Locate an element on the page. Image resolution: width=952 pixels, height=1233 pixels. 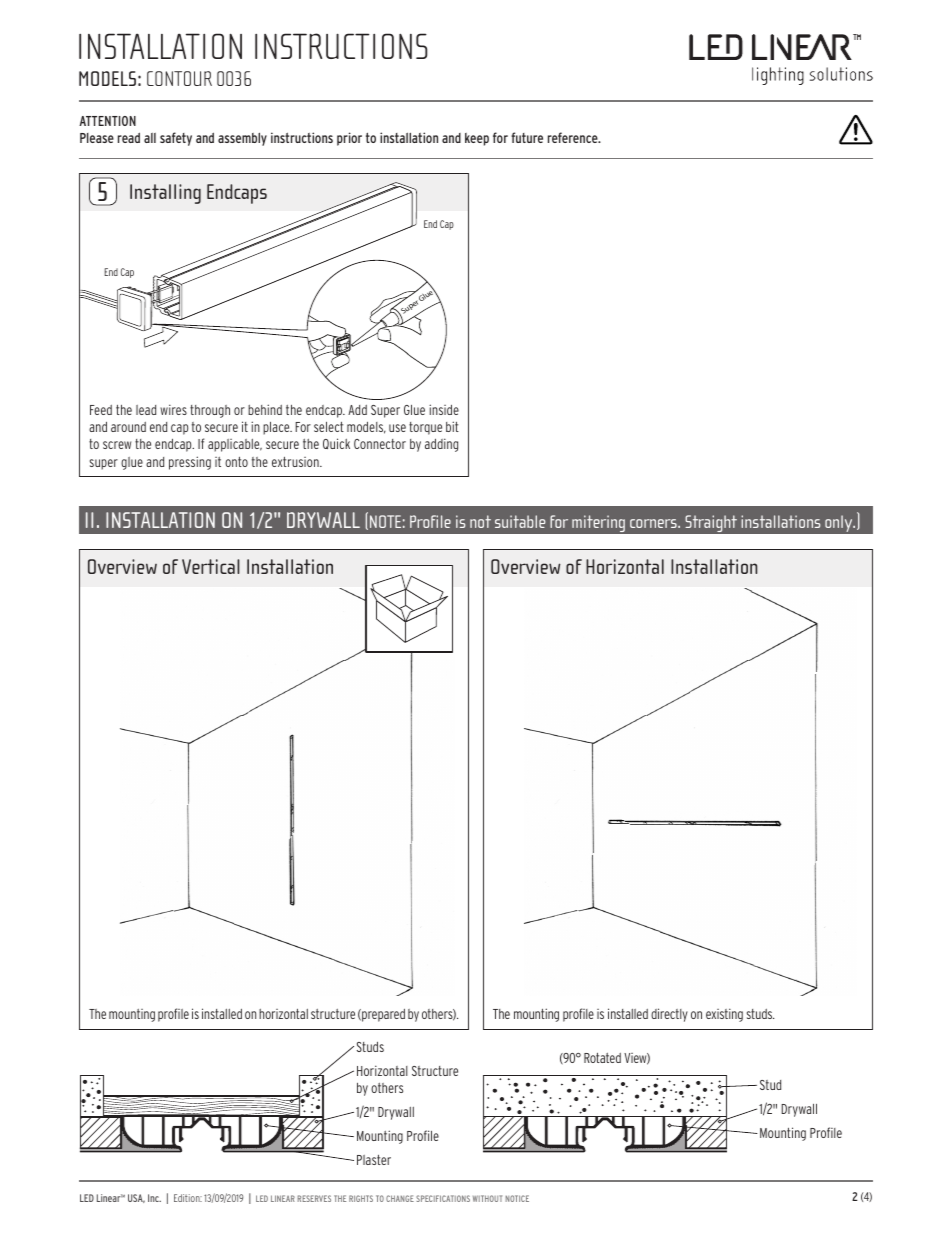
directly is located at coordinates (669, 1015).
